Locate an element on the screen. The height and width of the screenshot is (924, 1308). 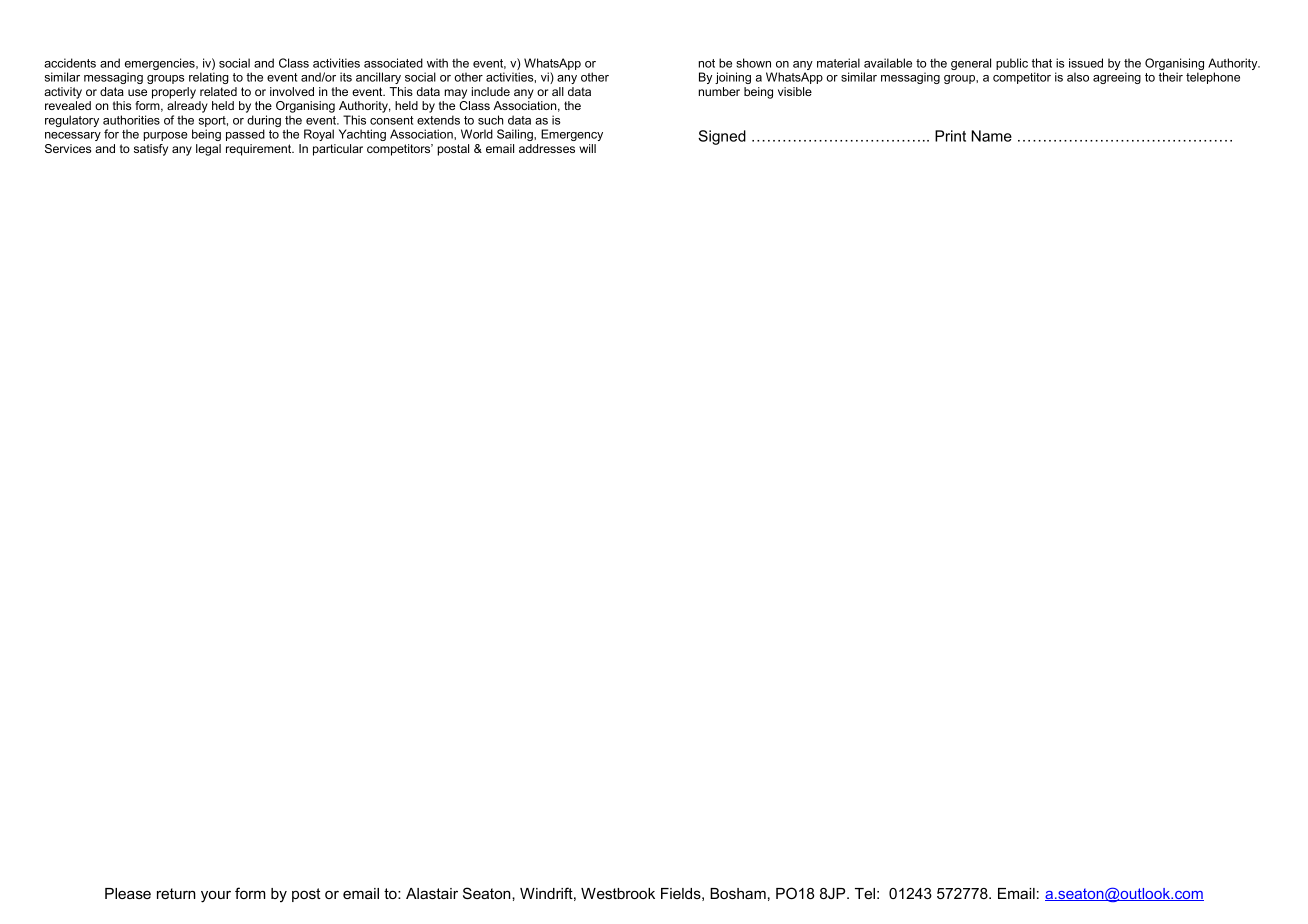
legal is located at coordinates (208, 150).
